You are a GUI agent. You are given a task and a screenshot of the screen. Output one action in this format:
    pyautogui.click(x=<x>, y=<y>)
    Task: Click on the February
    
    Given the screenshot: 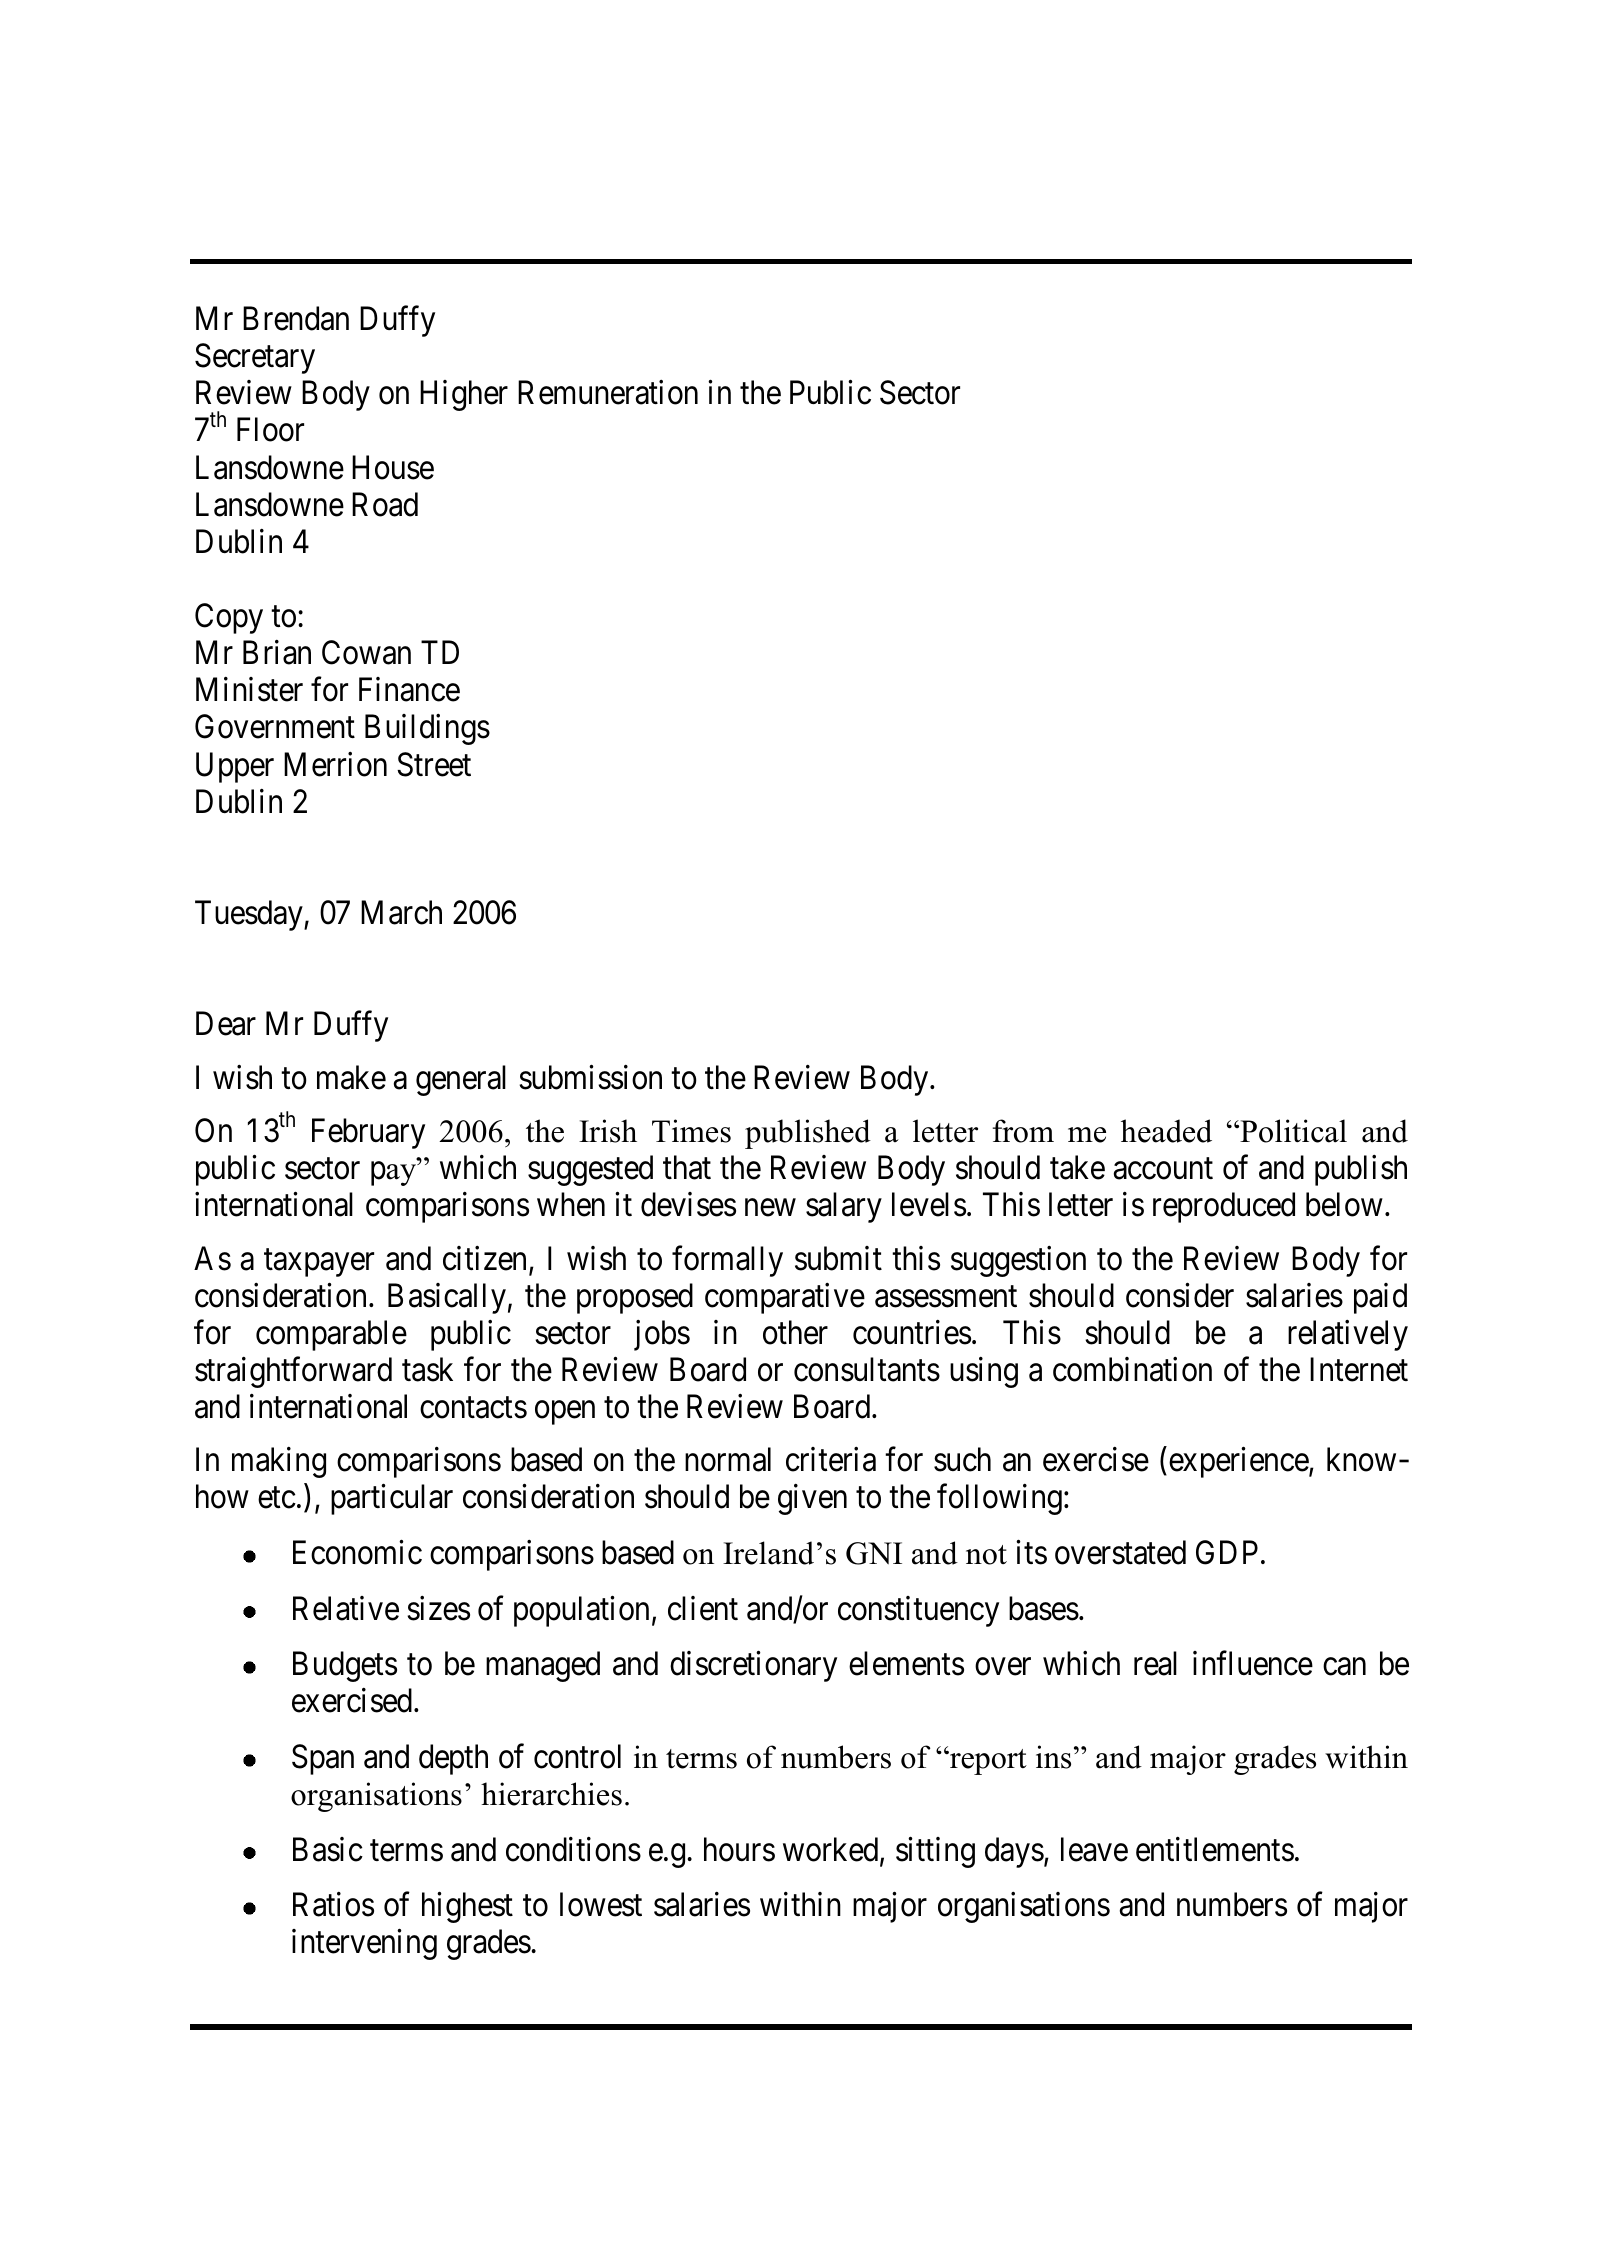 What is the action you would take?
    pyautogui.click(x=368, y=1133)
